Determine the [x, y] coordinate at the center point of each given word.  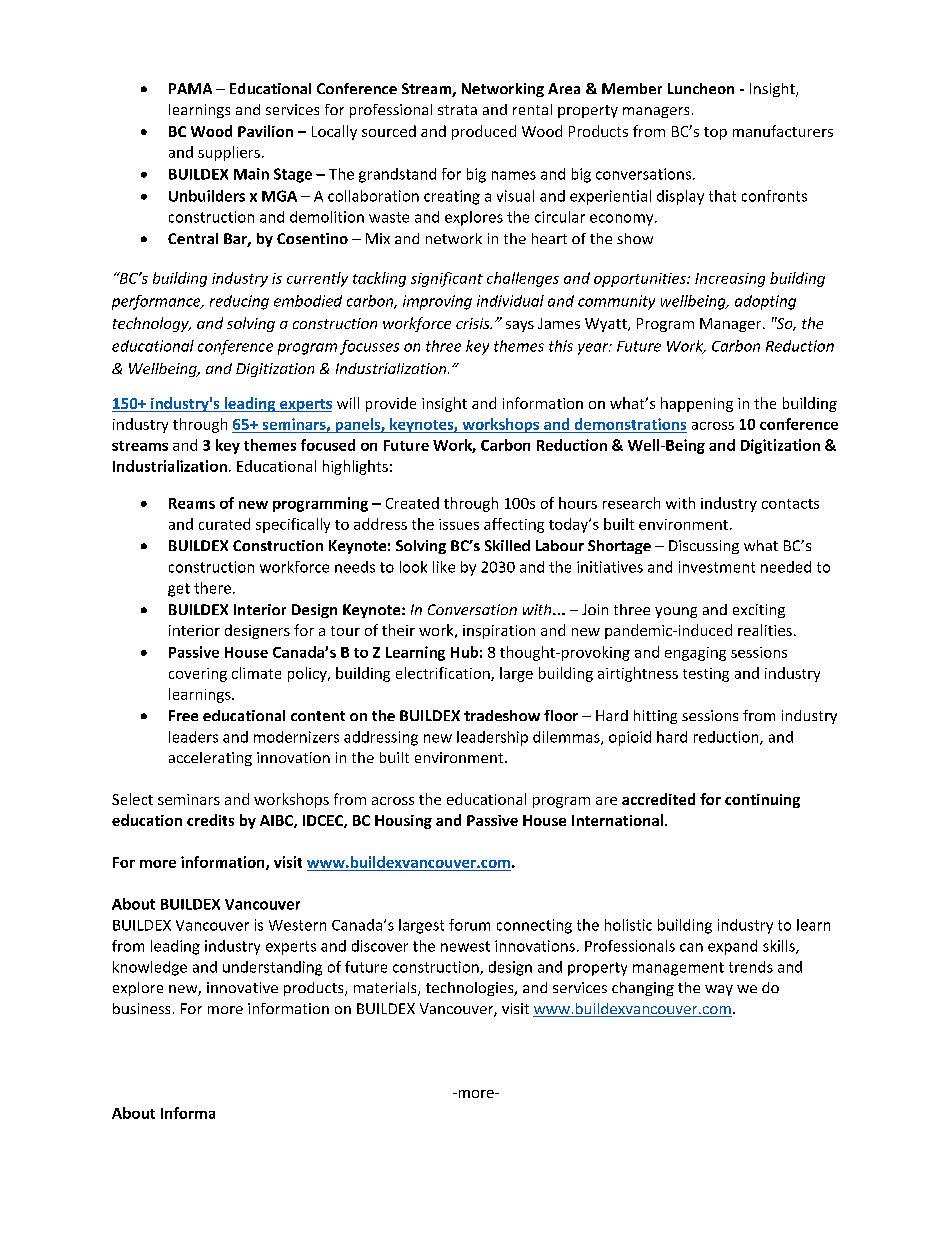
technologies [471, 989]
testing [706, 675]
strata [457, 110]
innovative [242, 987]
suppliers [229, 153]
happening [697, 404]
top [715, 133]
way [719, 990]
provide [391, 404]
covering [198, 675]
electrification [444, 674]
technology [152, 324]
